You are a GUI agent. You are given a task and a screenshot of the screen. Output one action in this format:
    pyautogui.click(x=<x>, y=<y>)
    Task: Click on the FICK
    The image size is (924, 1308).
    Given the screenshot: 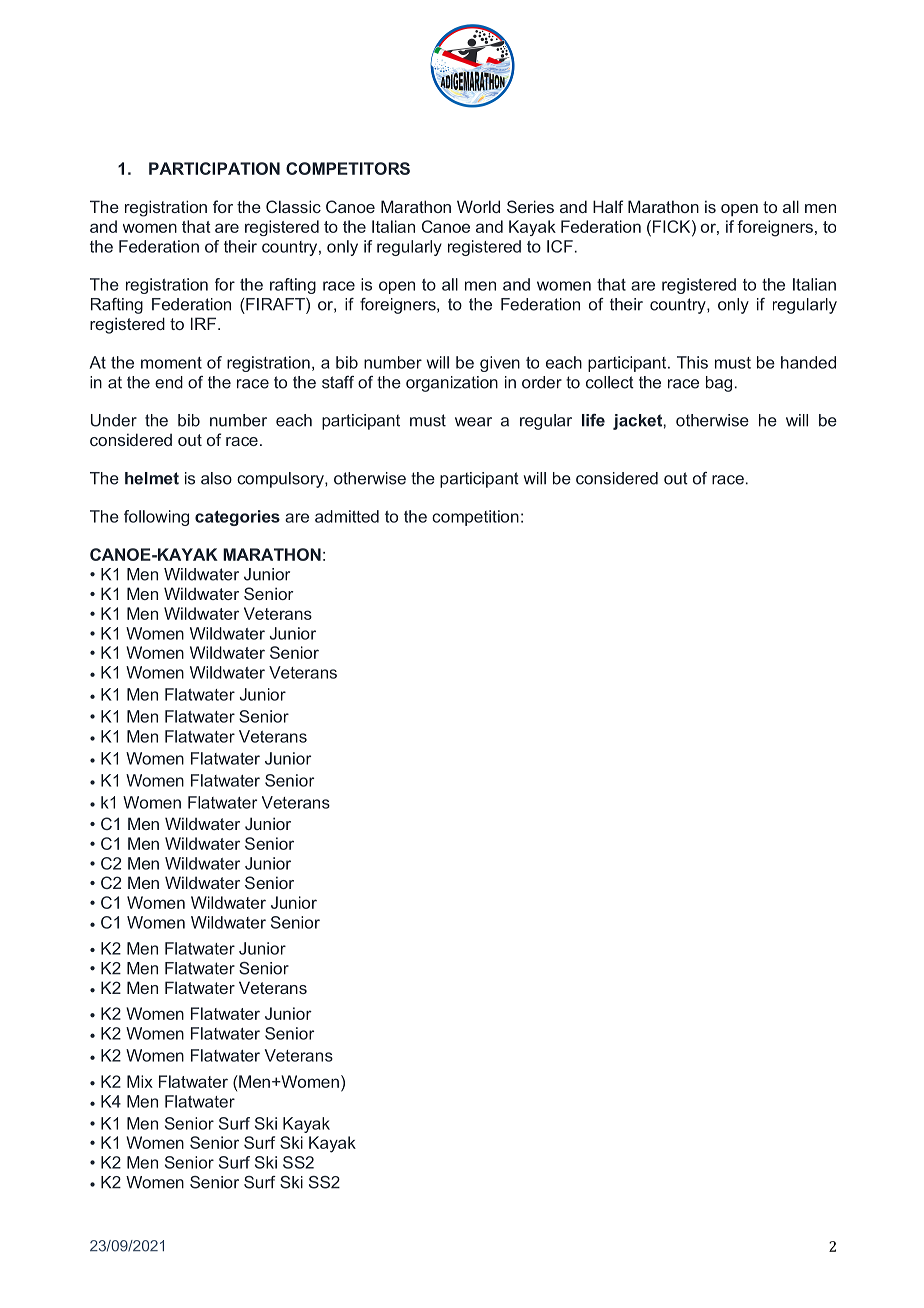 What is the action you would take?
    pyautogui.click(x=671, y=226)
